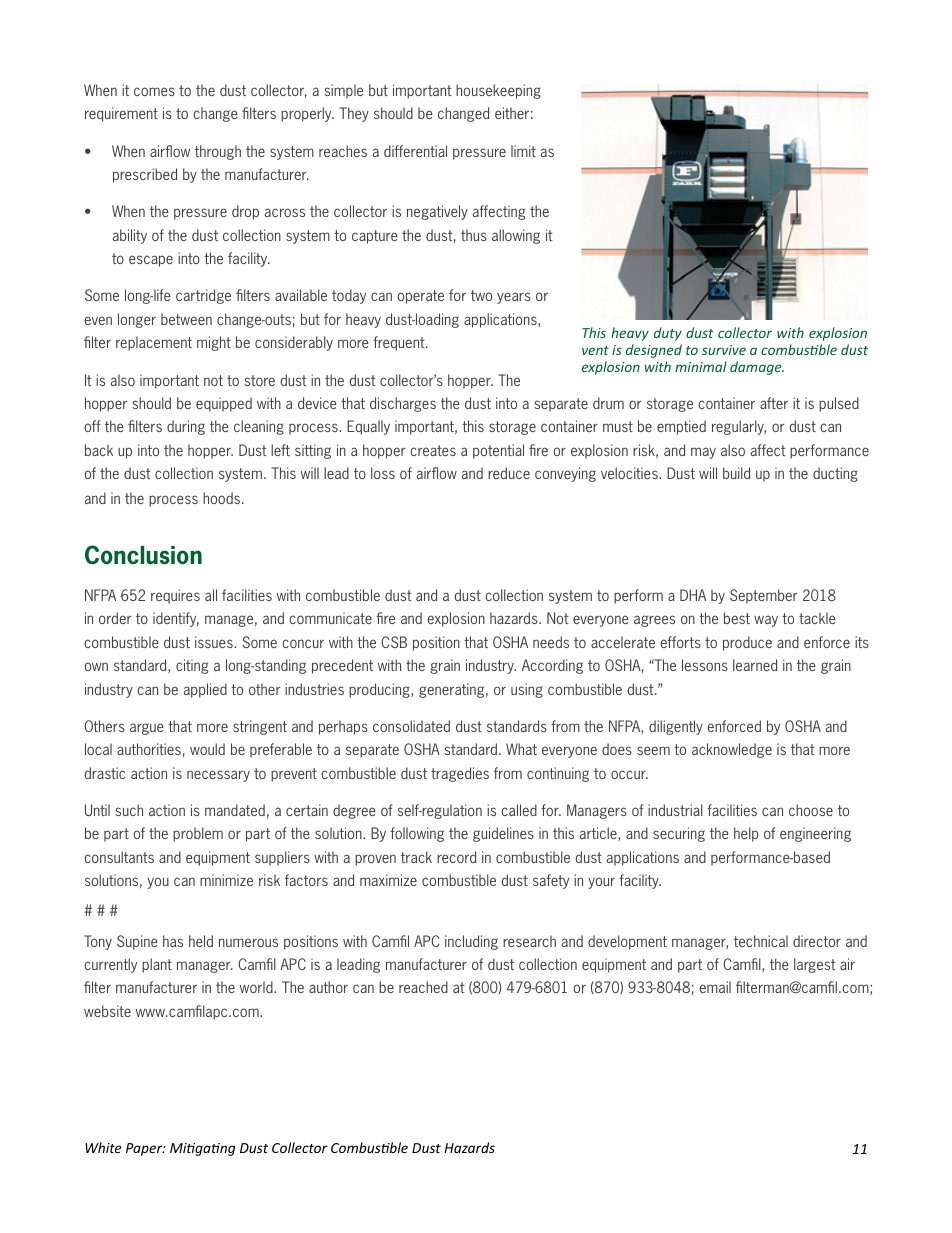 The height and width of the screenshot is (1233, 952). What do you see at coordinates (523, 151) in the screenshot?
I see `limit` at bounding box center [523, 151].
